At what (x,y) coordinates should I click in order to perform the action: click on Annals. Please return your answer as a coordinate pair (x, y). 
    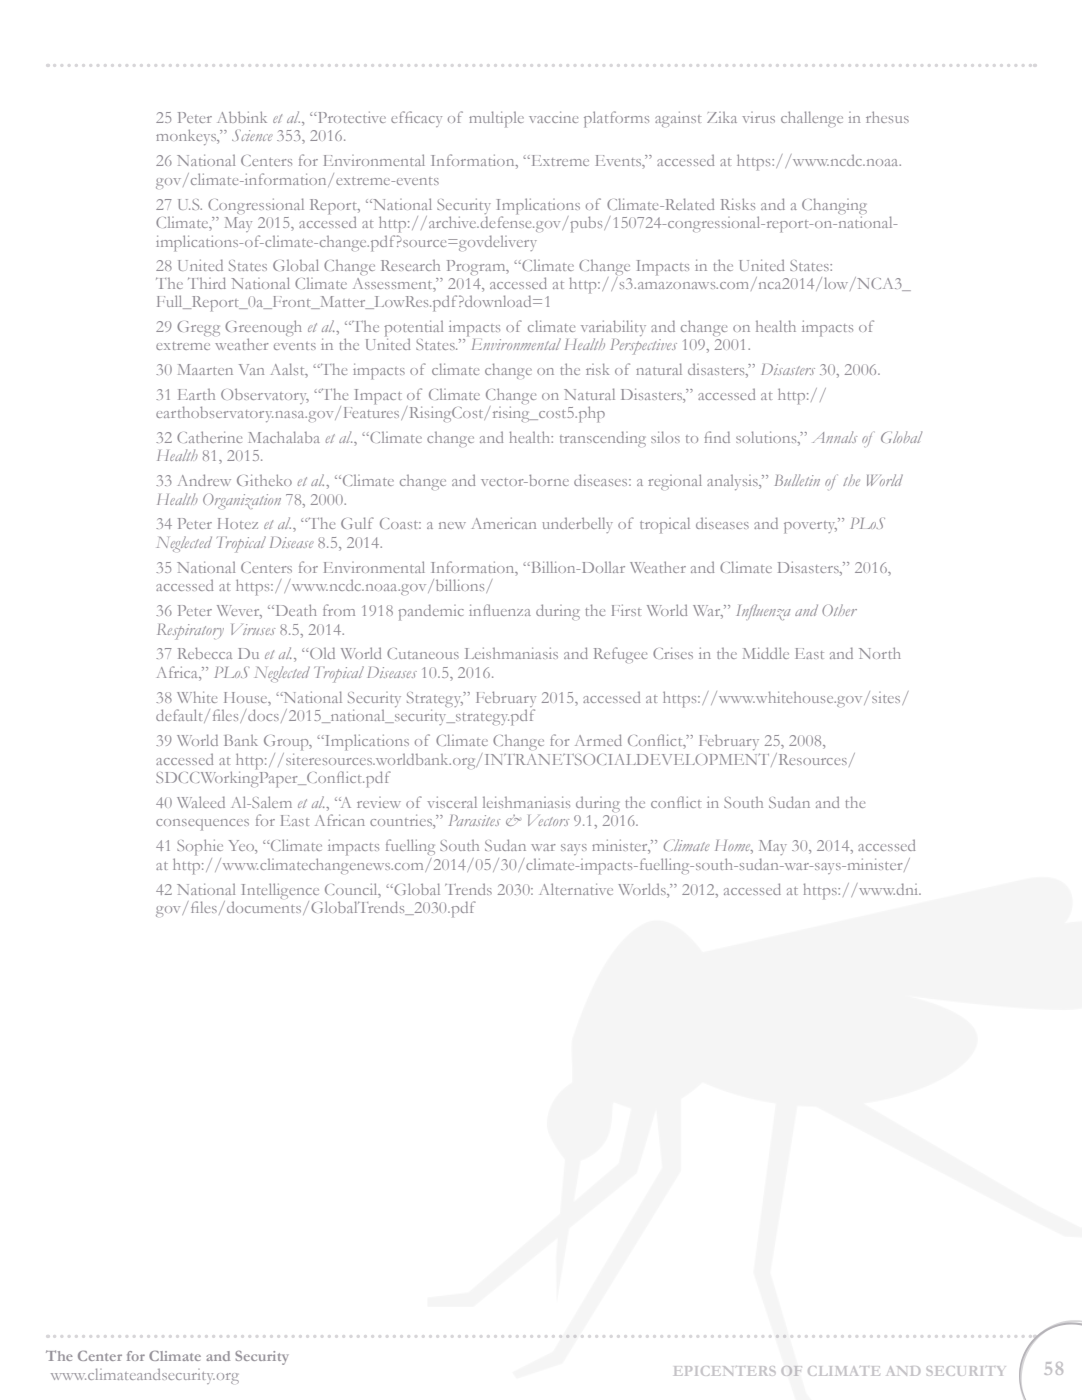
    Looking at the image, I should click on (834, 437).
